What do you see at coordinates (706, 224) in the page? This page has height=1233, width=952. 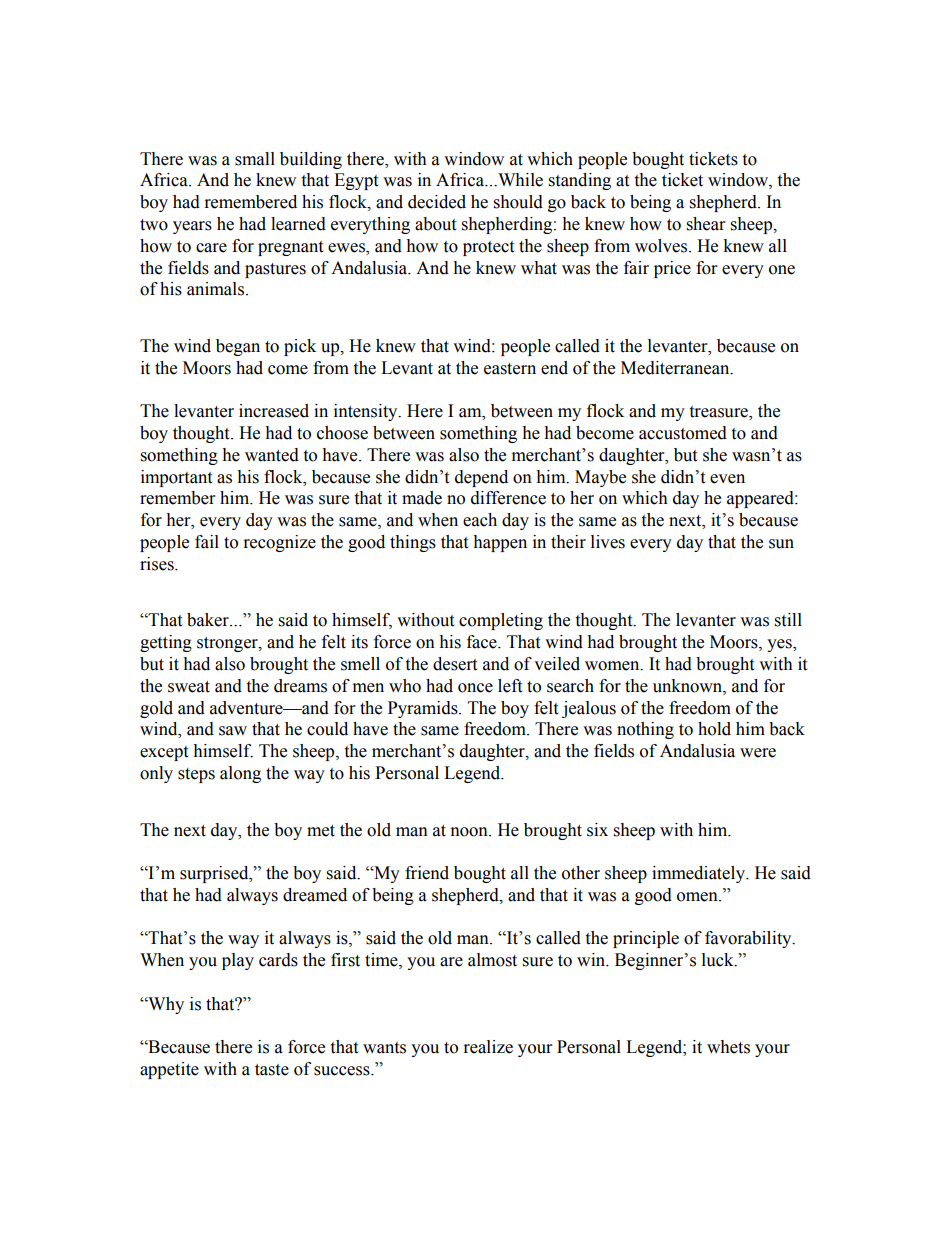 I see `shear` at bounding box center [706, 224].
